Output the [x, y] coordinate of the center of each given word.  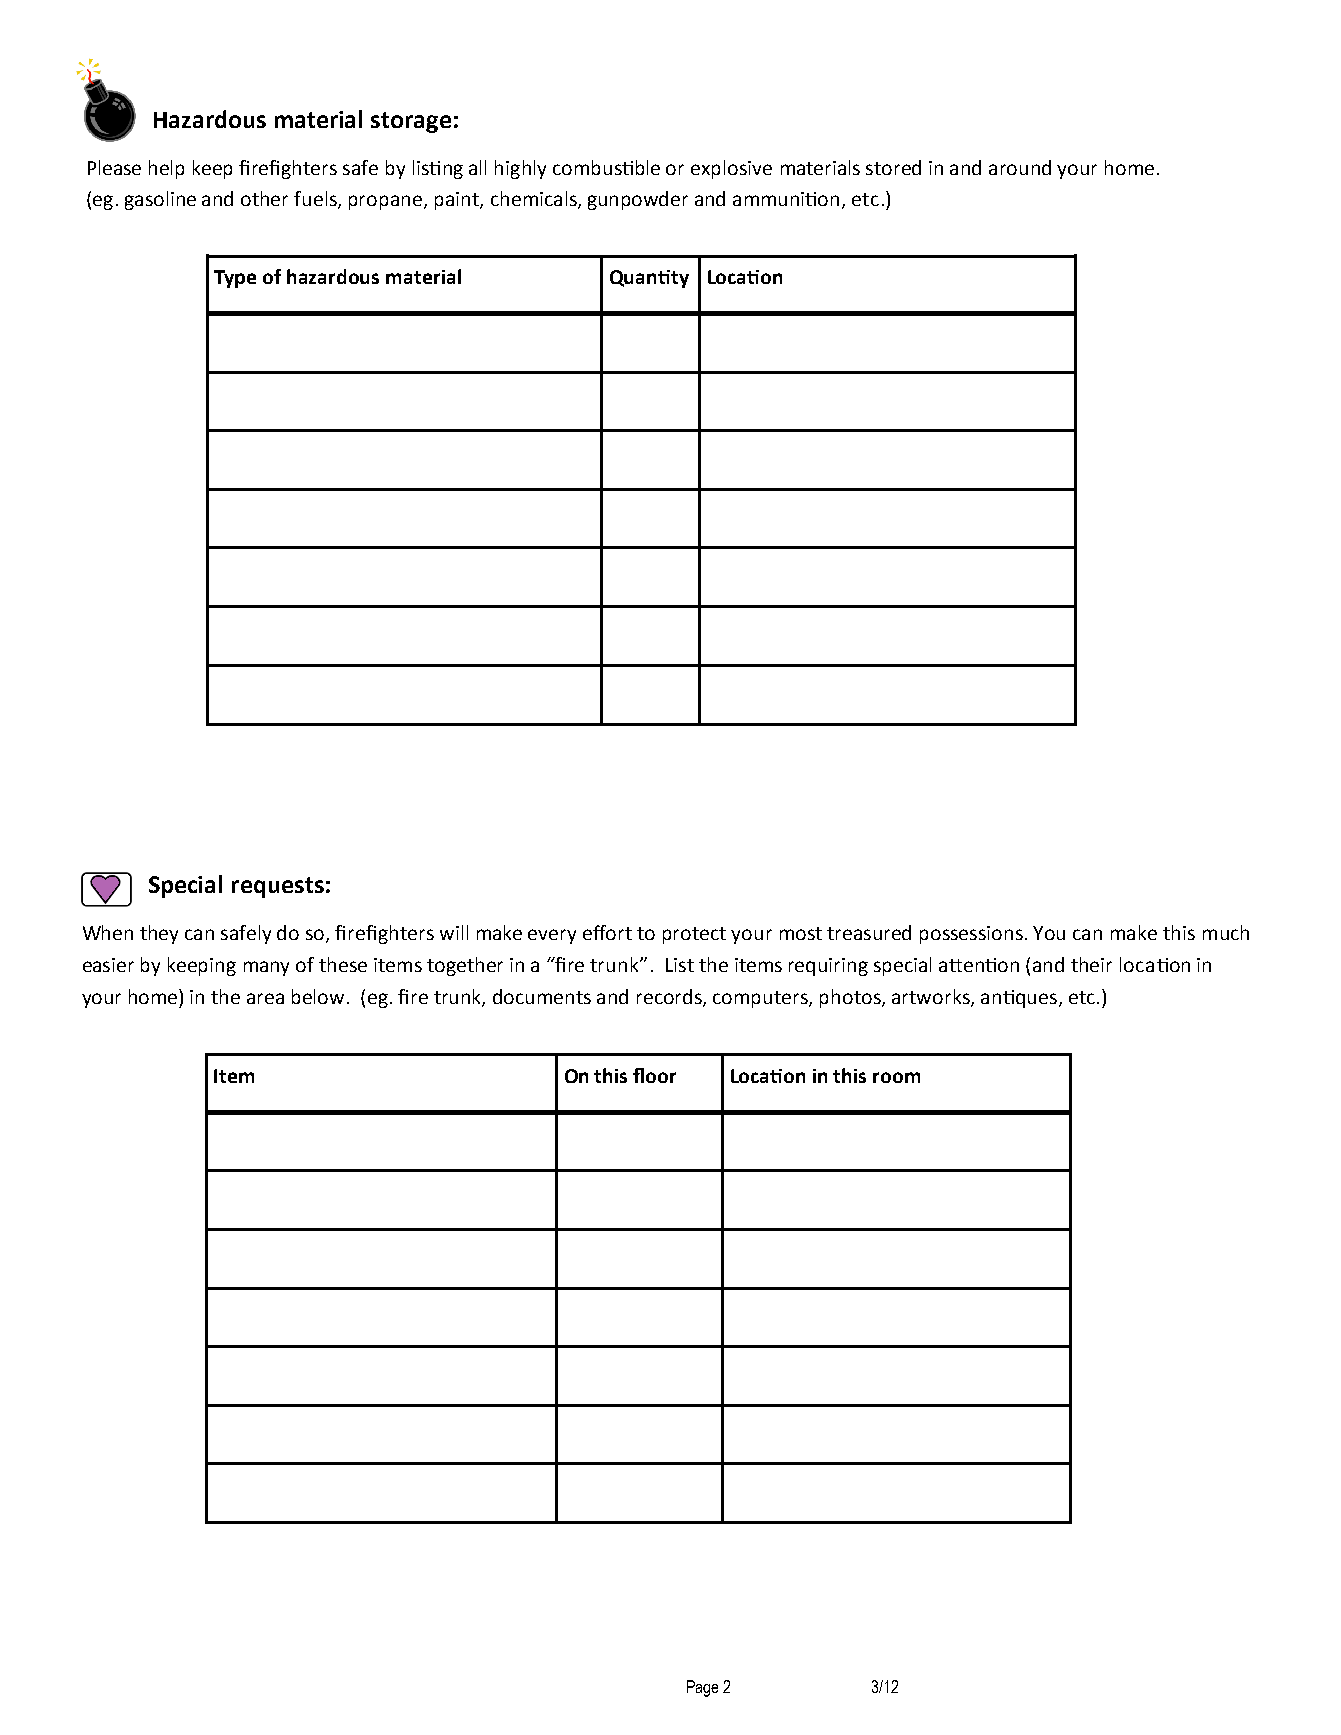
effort [607, 932]
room [896, 1077]
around [1020, 167]
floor [654, 1075]
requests [278, 887]
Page [702, 1688]
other [264, 198]
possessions [971, 935]
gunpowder [638, 200]
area [265, 998]
